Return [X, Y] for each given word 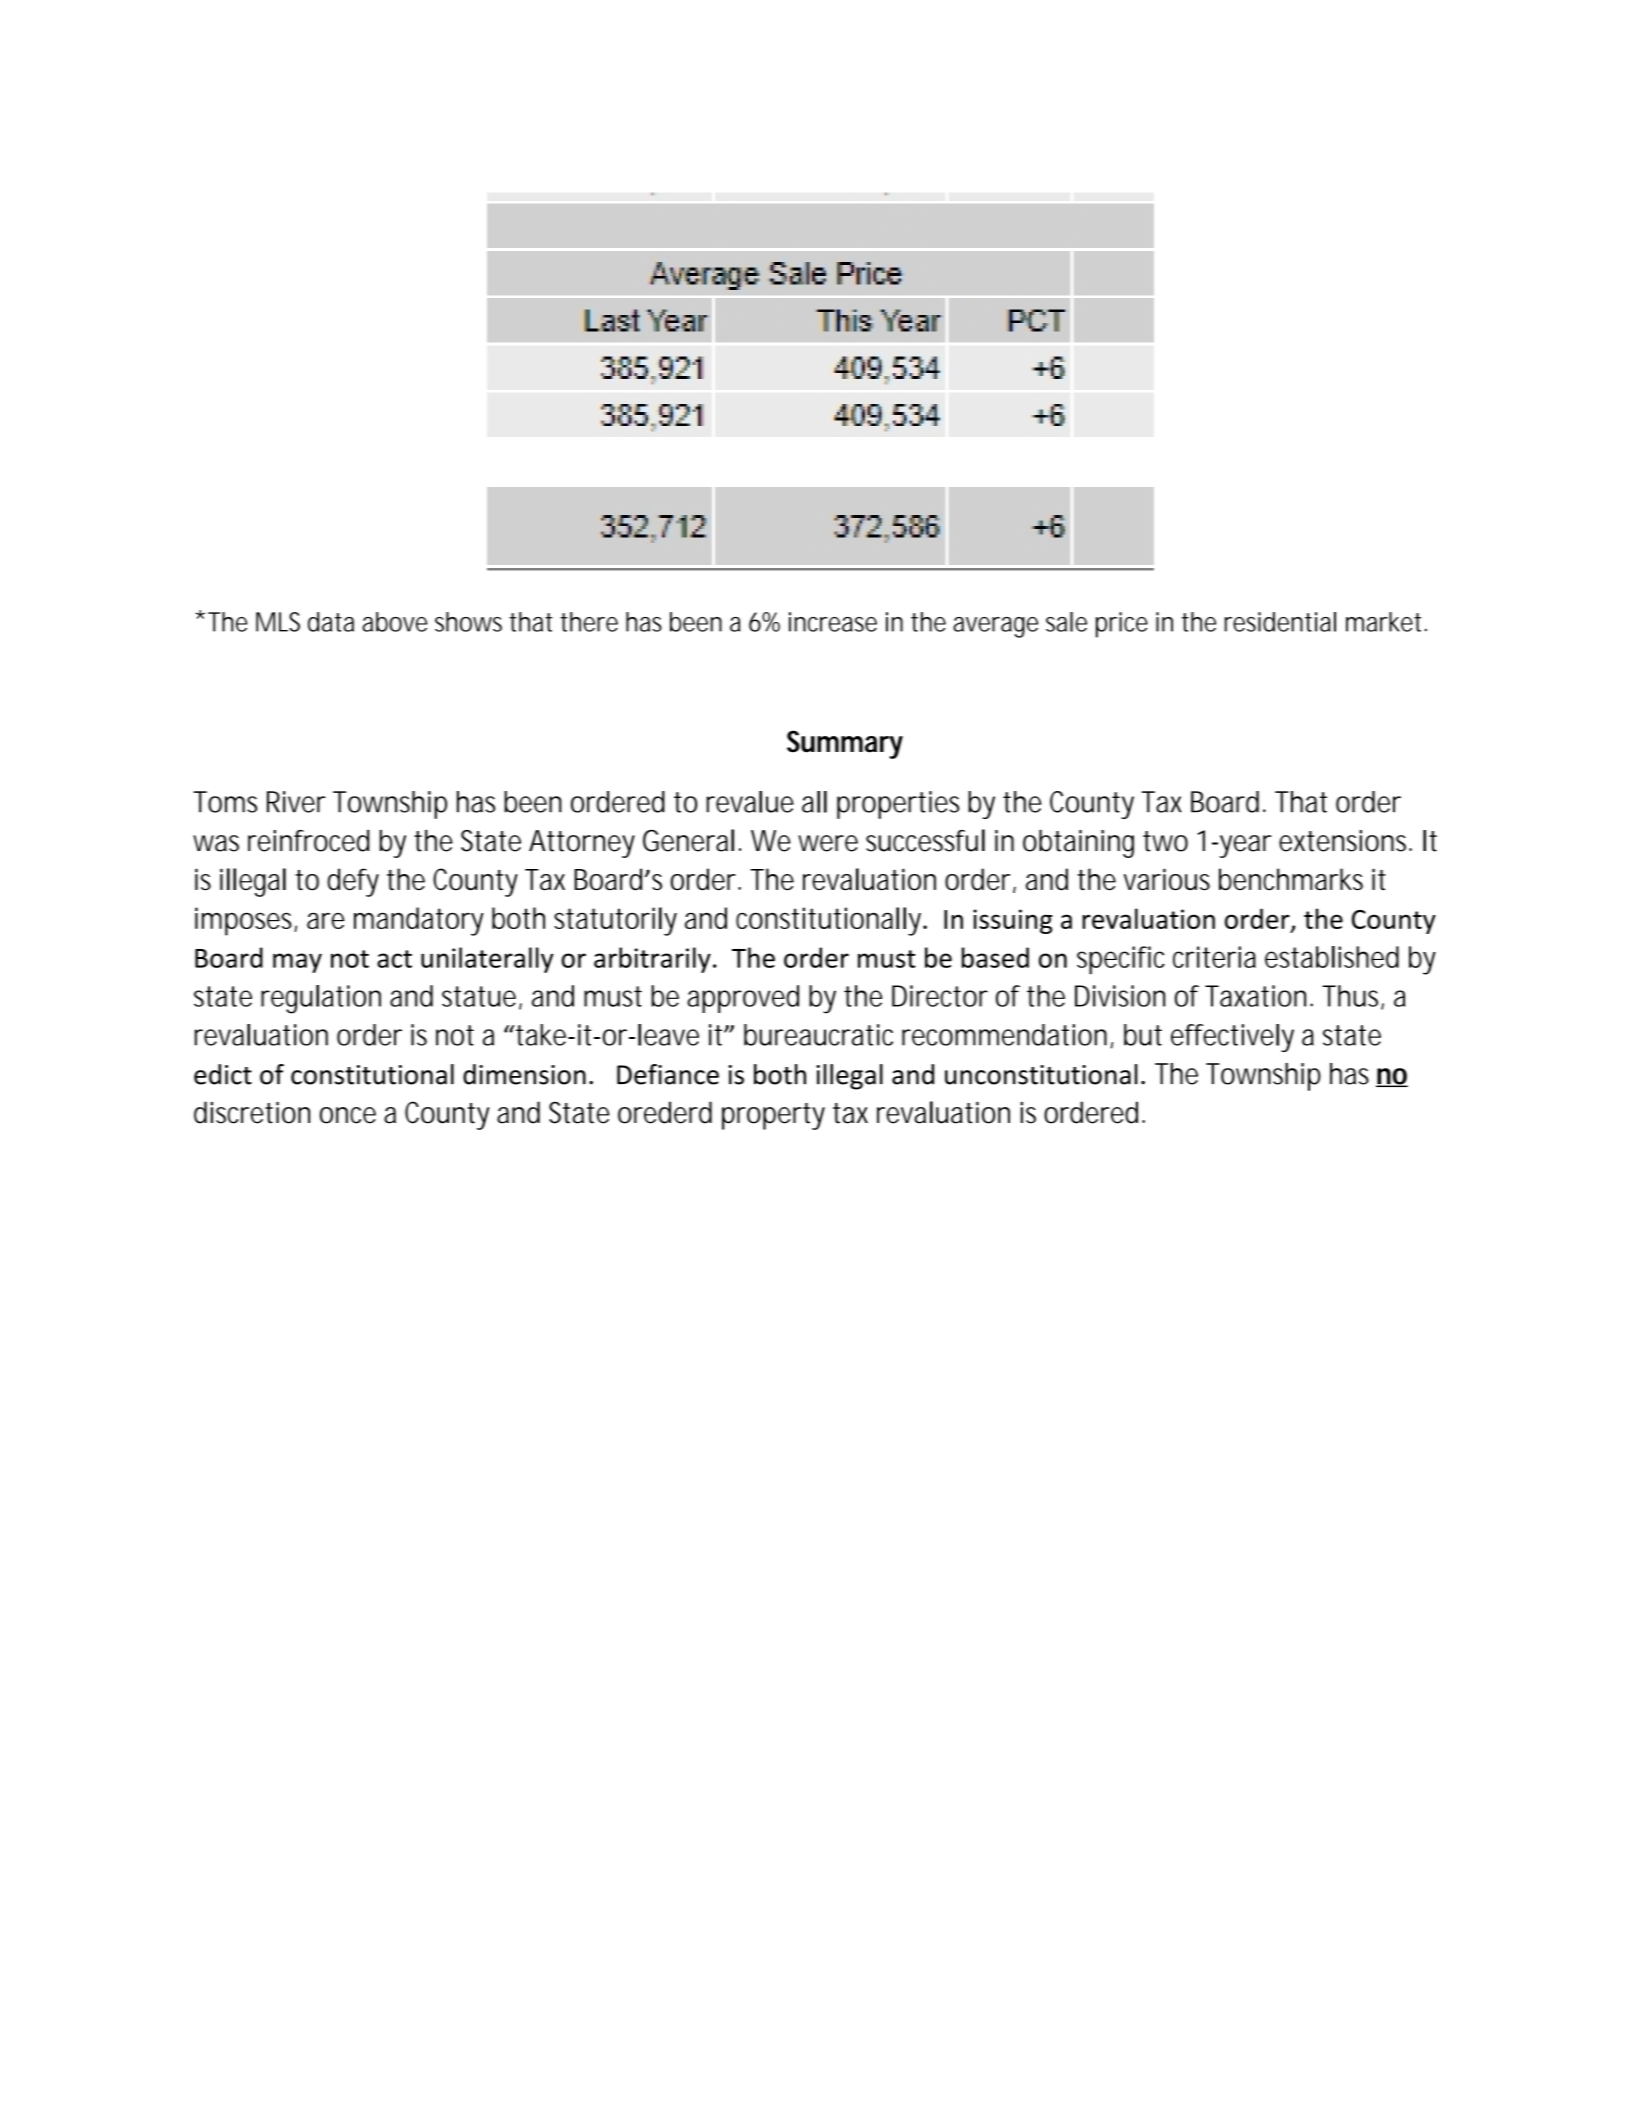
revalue [750, 802]
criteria [1214, 957]
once [348, 1115]
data [331, 622]
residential [1280, 622]
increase [833, 622]
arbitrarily [652, 960]
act [394, 959]
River [296, 802]
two [1165, 841]
